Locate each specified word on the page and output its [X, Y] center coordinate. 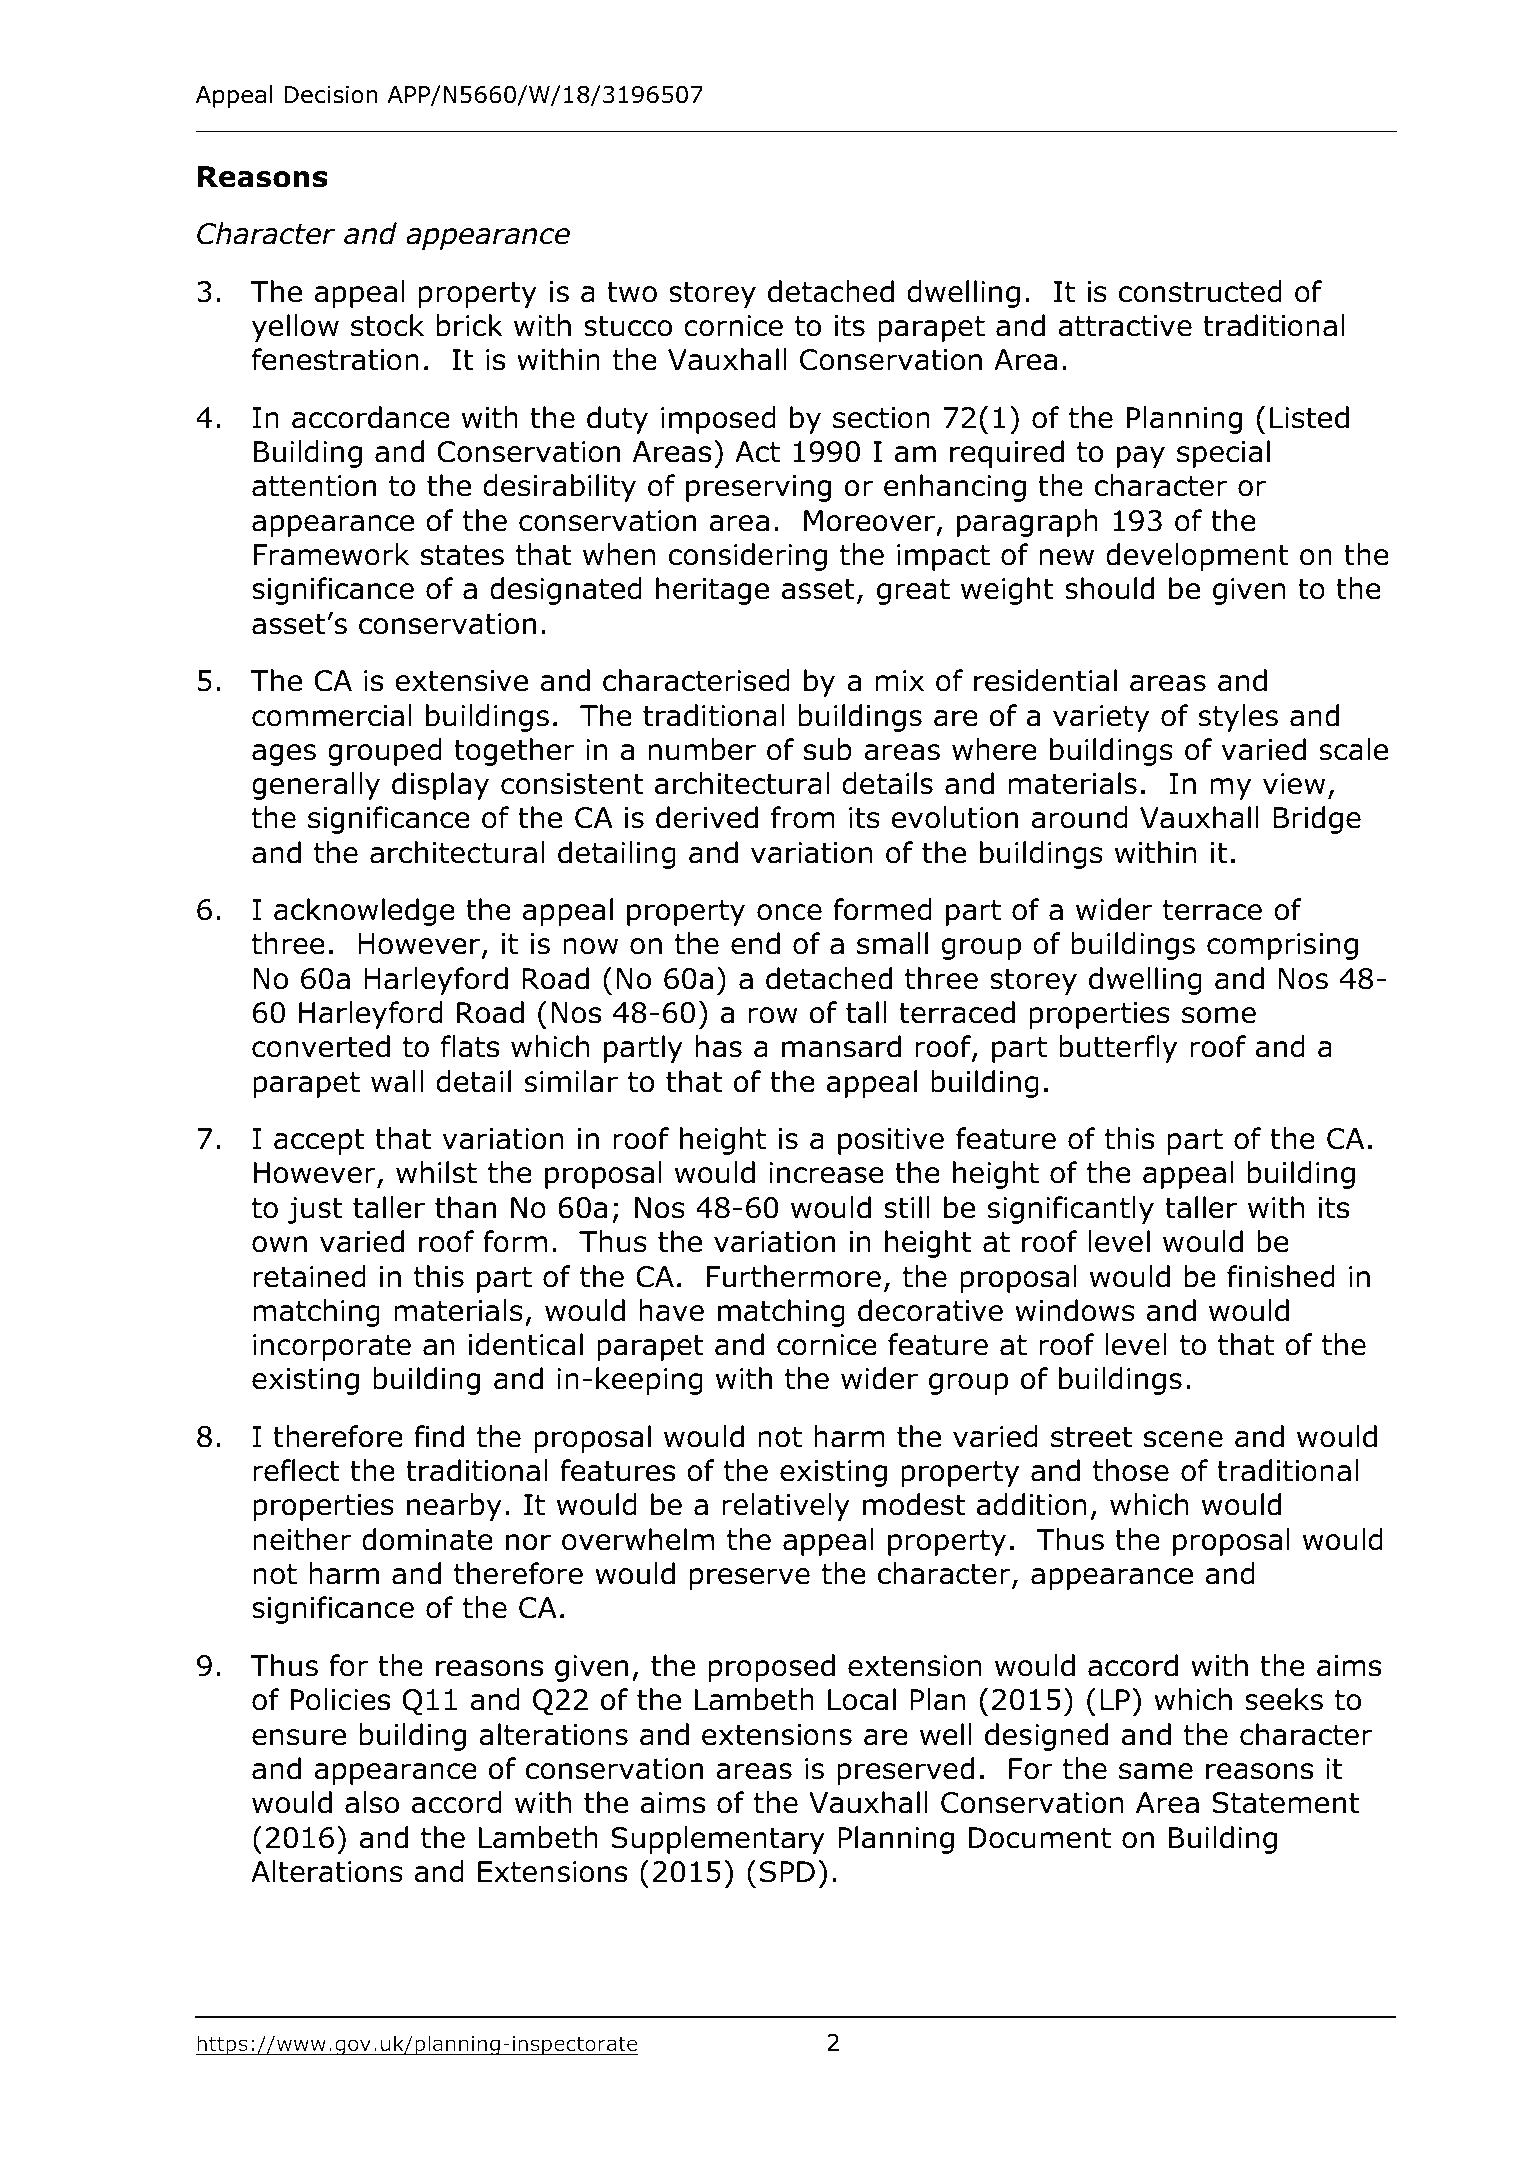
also [372, 1802]
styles [1238, 718]
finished [1281, 1276]
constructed [1200, 291]
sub [828, 749]
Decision [331, 95]
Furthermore [793, 1276]
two [632, 292]
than [465, 1207]
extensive [461, 681]
